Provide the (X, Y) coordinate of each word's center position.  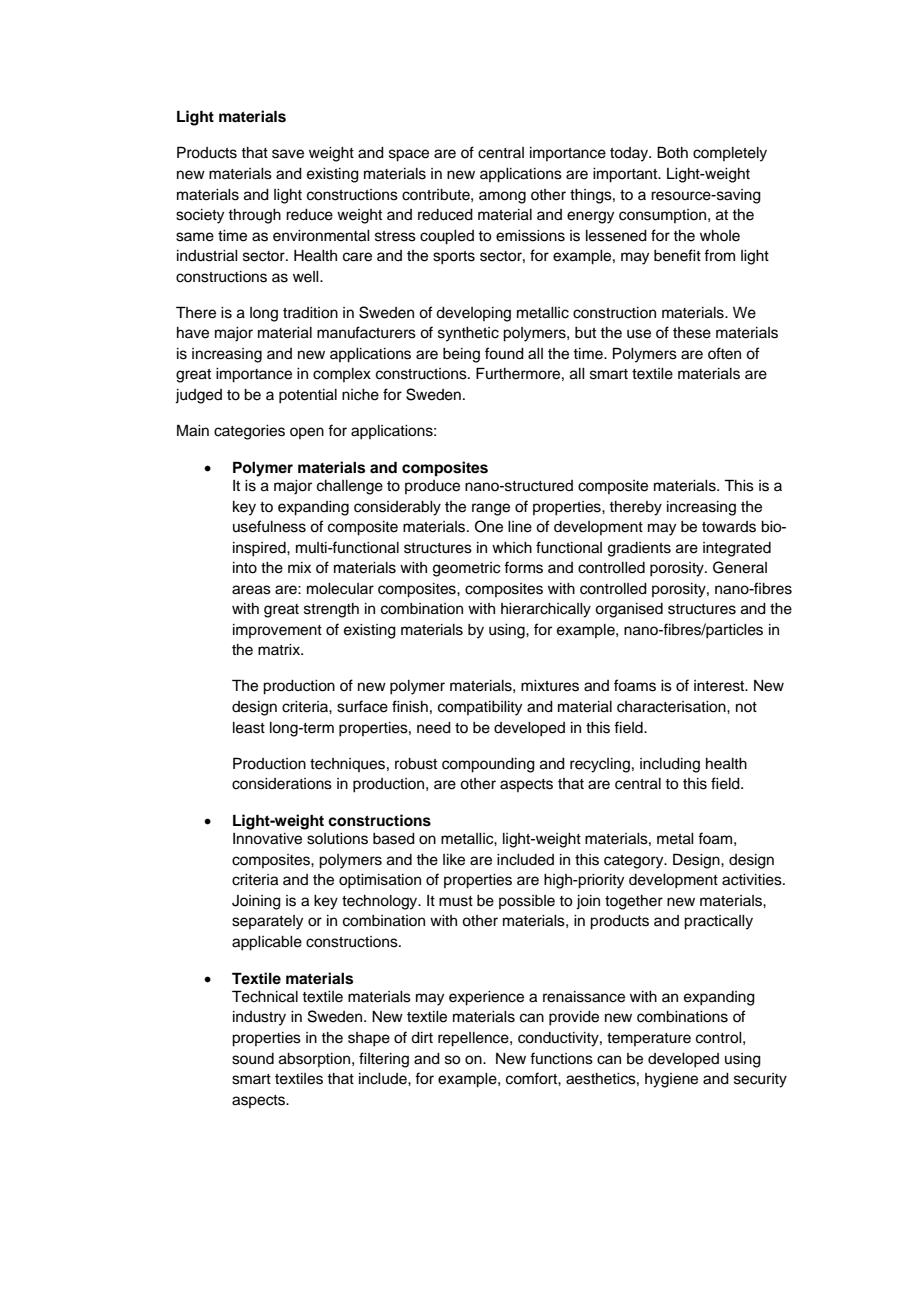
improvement (277, 631)
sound (253, 1059)
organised (629, 610)
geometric (467, 569)
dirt (422, 1038)
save (288, 154)
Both (672, 152)
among (502, 197)
